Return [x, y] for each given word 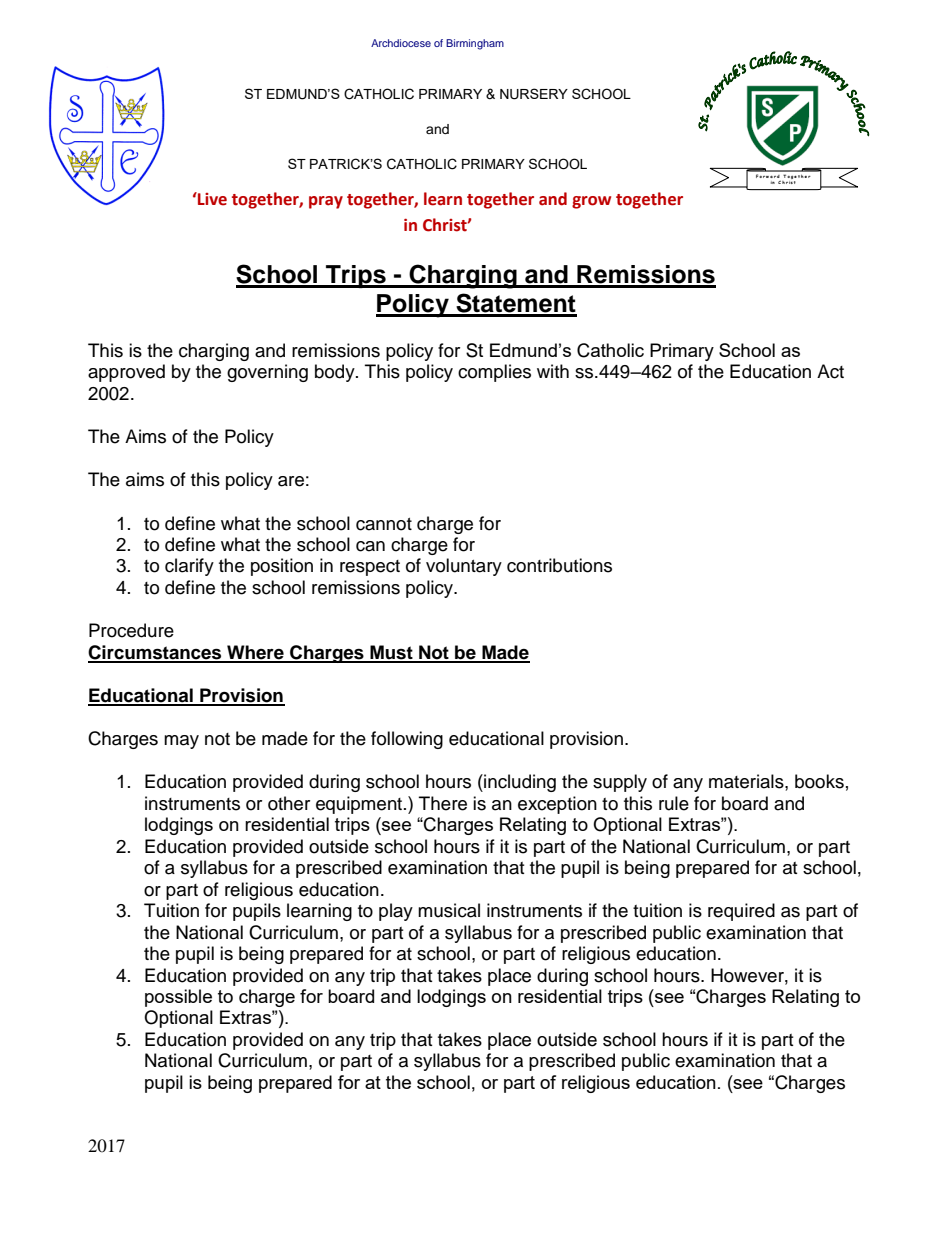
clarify [189, 567]
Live [211, 199]
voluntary [464, 567]
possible [178, 998]
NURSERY [534, 94]
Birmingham [475, 44]
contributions [559, 565]
